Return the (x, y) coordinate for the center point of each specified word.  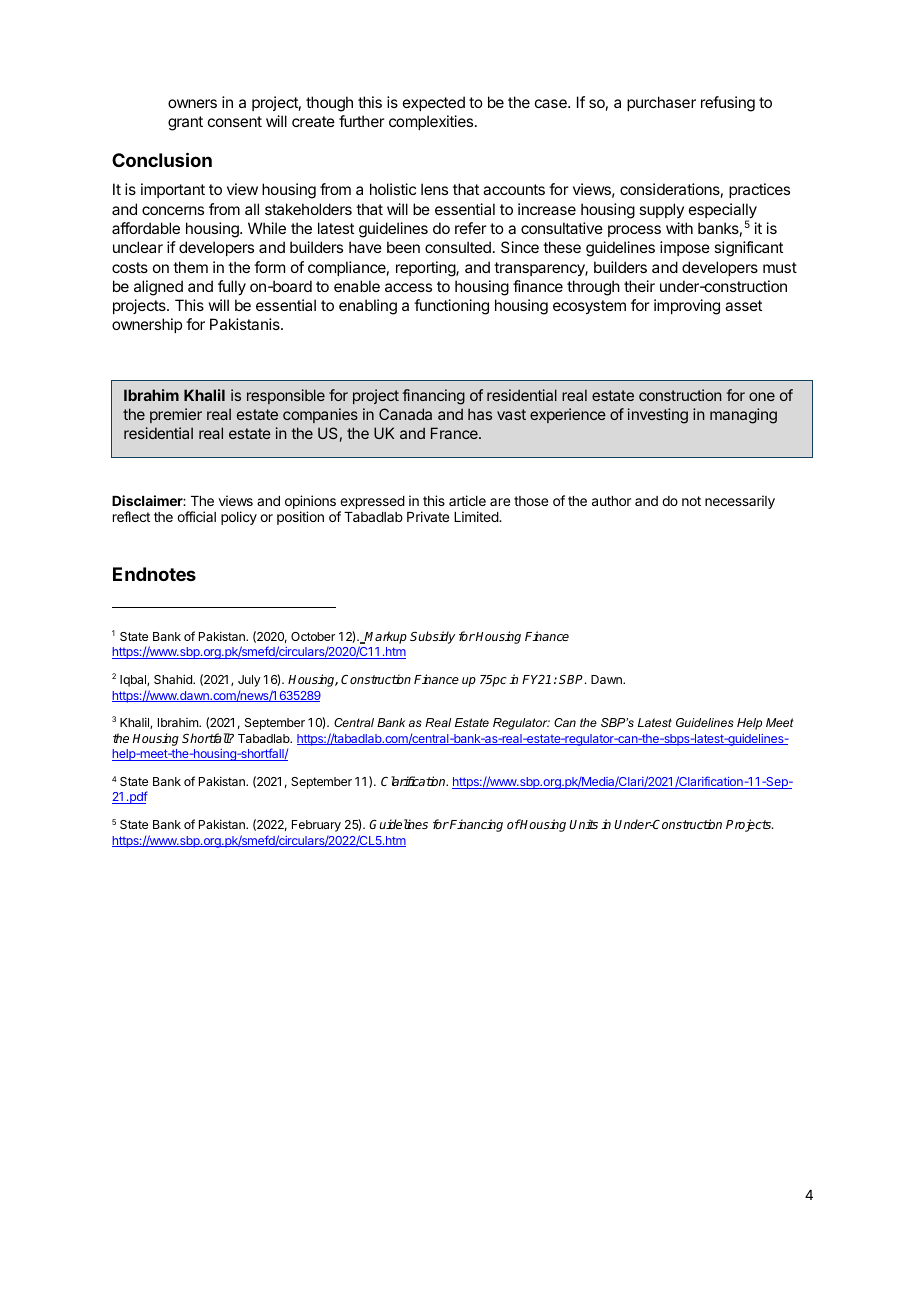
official (196, 516)
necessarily (740, 502)
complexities (432, 122)
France (455, 433)
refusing (728, 104)
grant (185, 123)
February (316, 826)
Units (583, 824)
